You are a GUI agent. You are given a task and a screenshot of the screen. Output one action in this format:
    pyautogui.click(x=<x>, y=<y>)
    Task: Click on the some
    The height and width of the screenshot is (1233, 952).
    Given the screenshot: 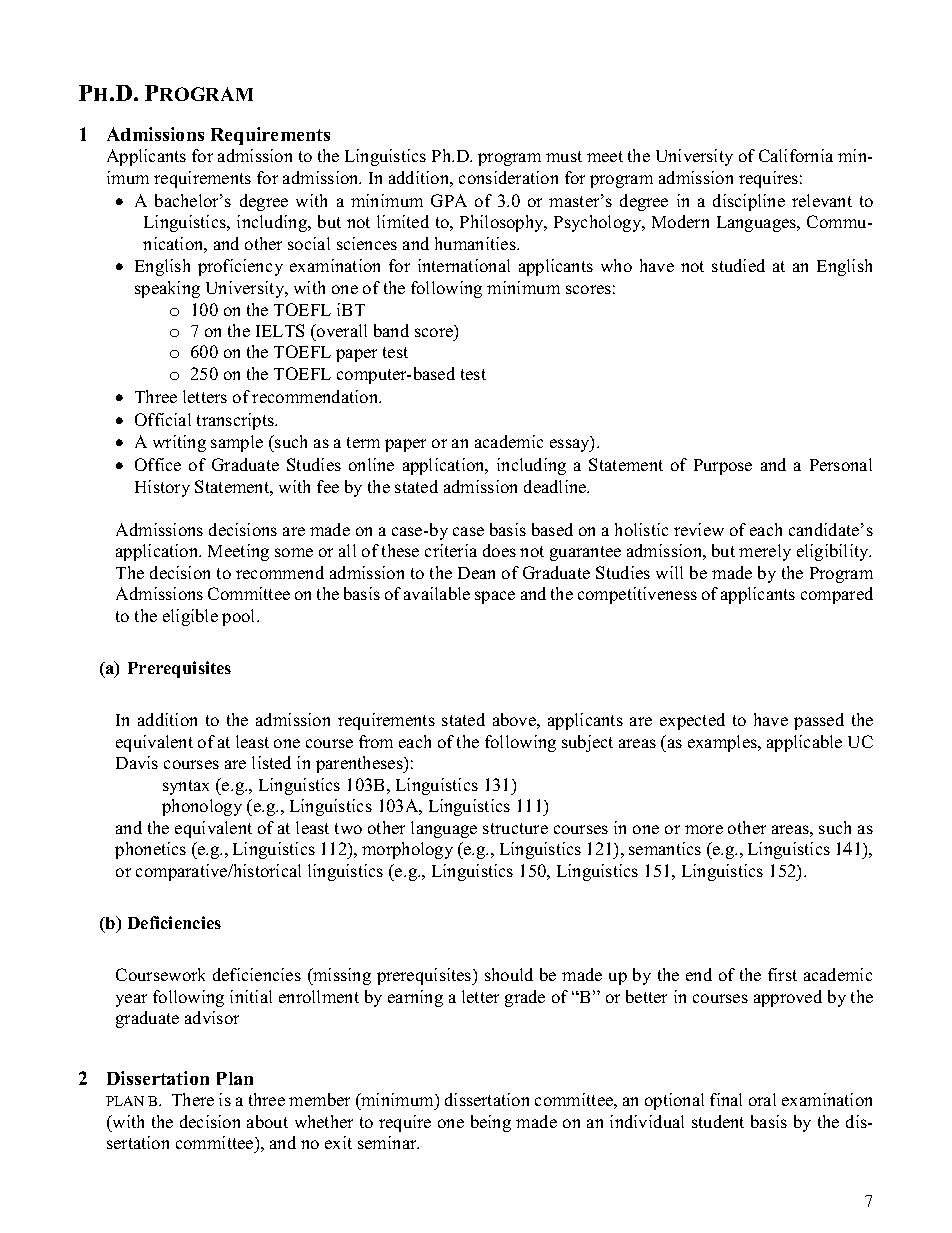 What is the action you would take?
    pyautogui.click(x=294, y=552)
